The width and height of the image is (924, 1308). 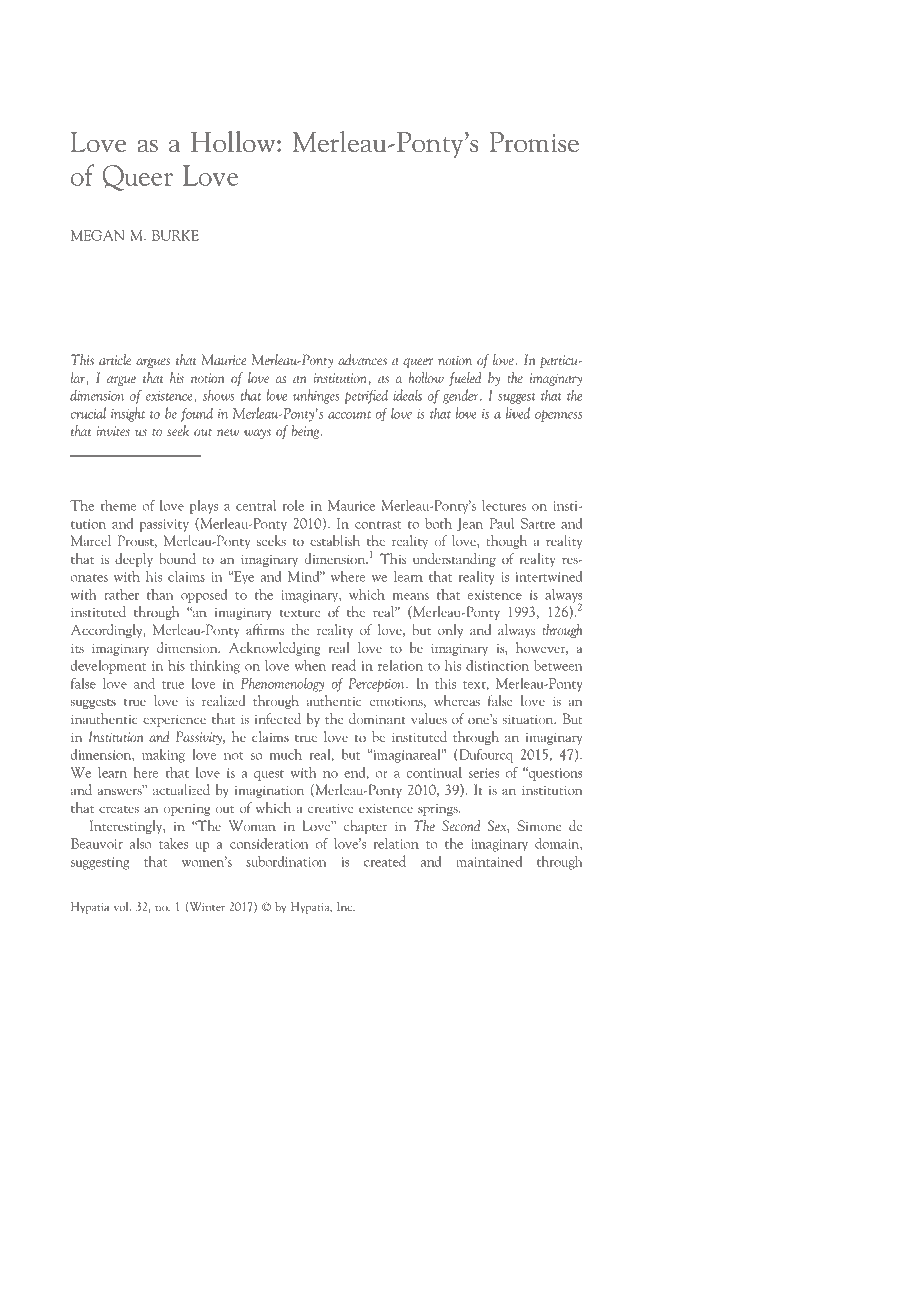 I want to click on MEGAN, so click(x=97, y=235).
